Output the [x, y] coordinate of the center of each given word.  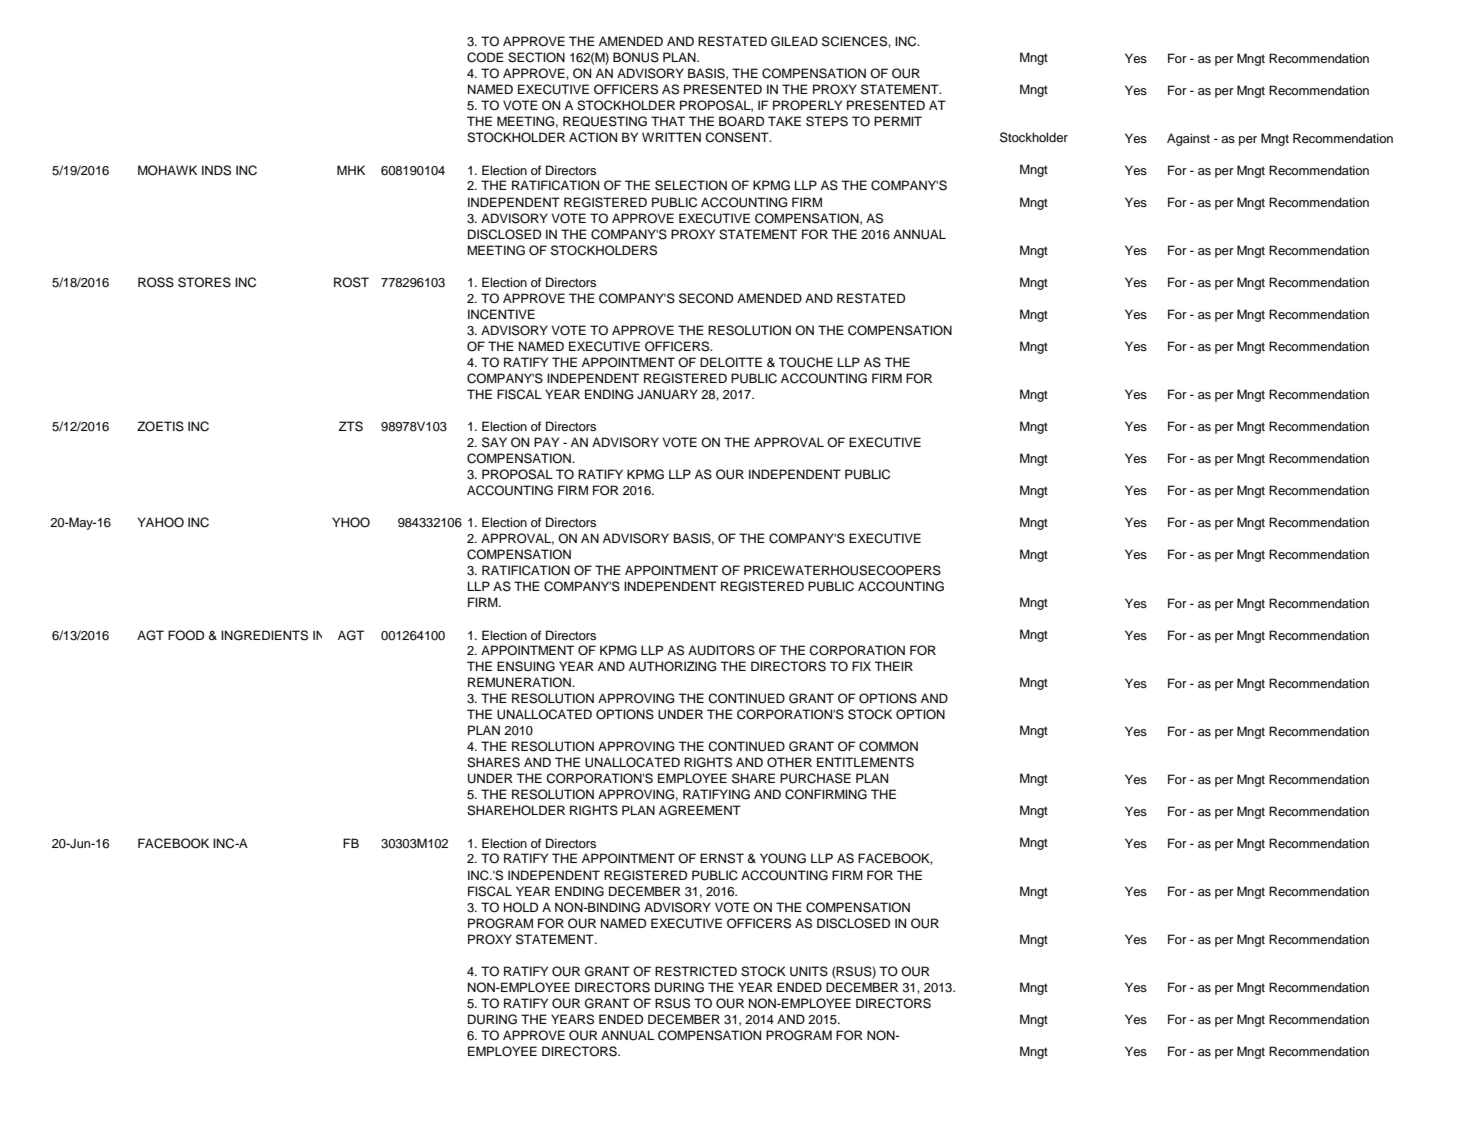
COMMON [888, 746]
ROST [351, 282]
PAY [546, 442]
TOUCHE [805, 362]
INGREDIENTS [264, 635]
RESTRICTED [696, 971]
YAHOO [161, 522]
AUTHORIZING [673, 666]
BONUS [636, 57]
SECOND [706, 298]
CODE [485, 57]
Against [1188, 139]
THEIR [893, 666]
